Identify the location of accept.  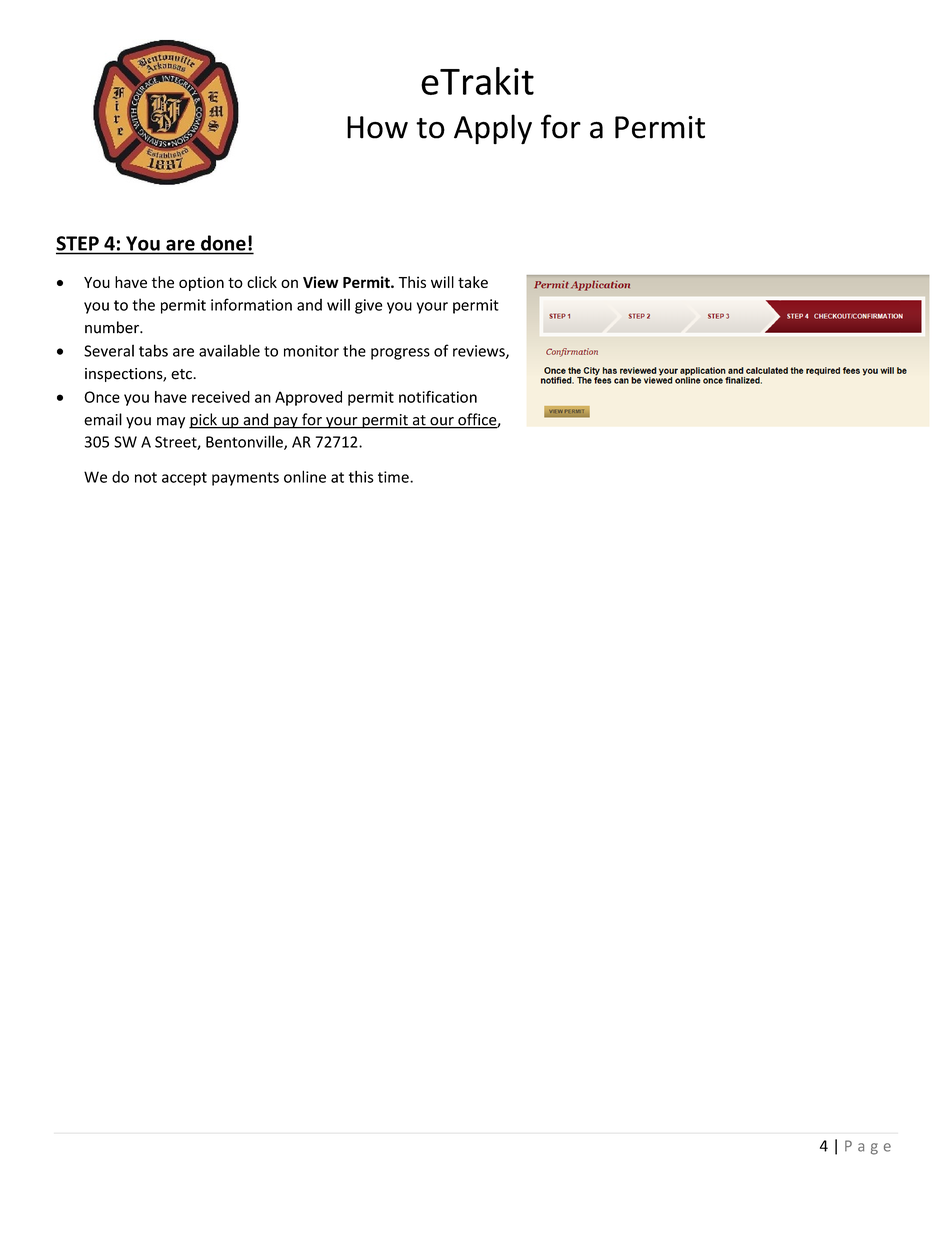
(184, 479).
